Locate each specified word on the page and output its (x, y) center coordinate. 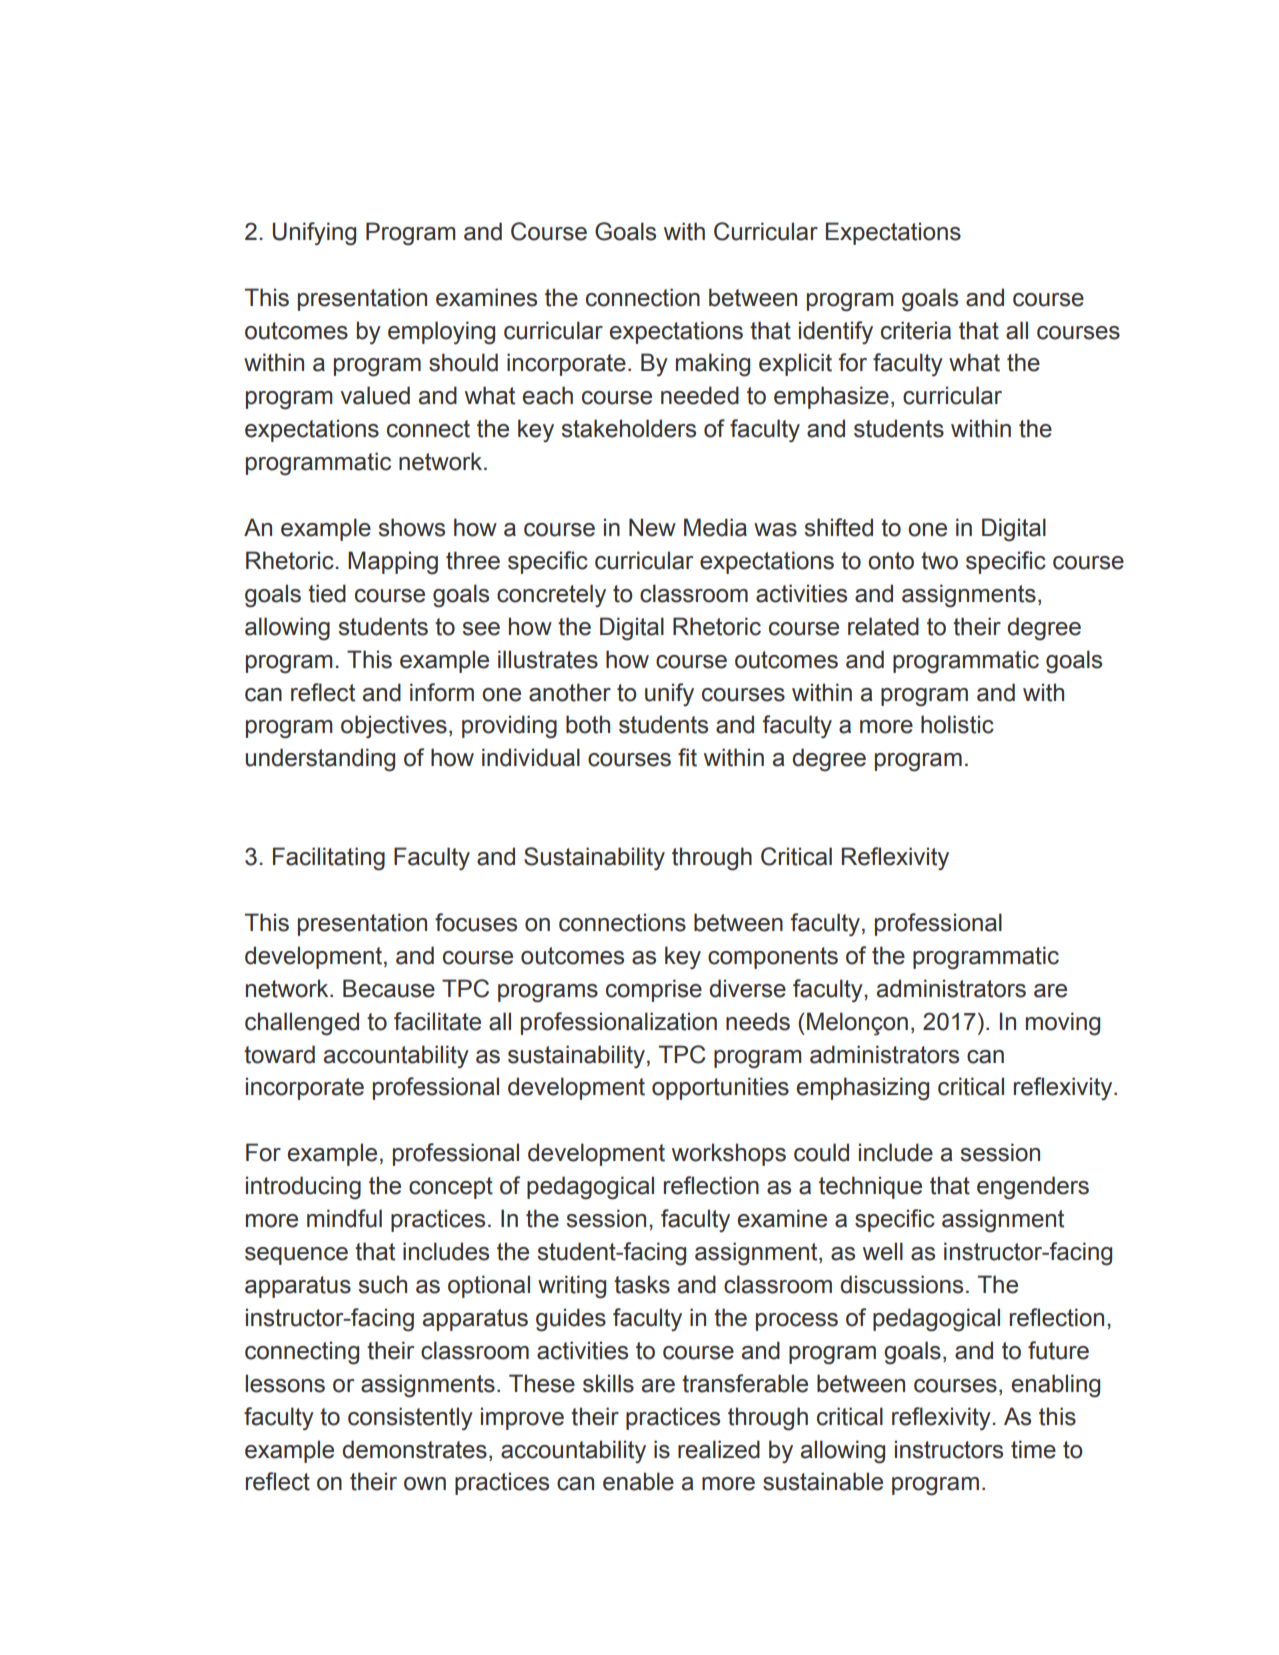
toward (279, 1054)
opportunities (720, 1088)
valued (375, 395)
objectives (394, 726)
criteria (916, 330)
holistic (957, 724)
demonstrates (414, 1449)
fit (687, 757)
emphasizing (863, 1089)
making (713, 365)
